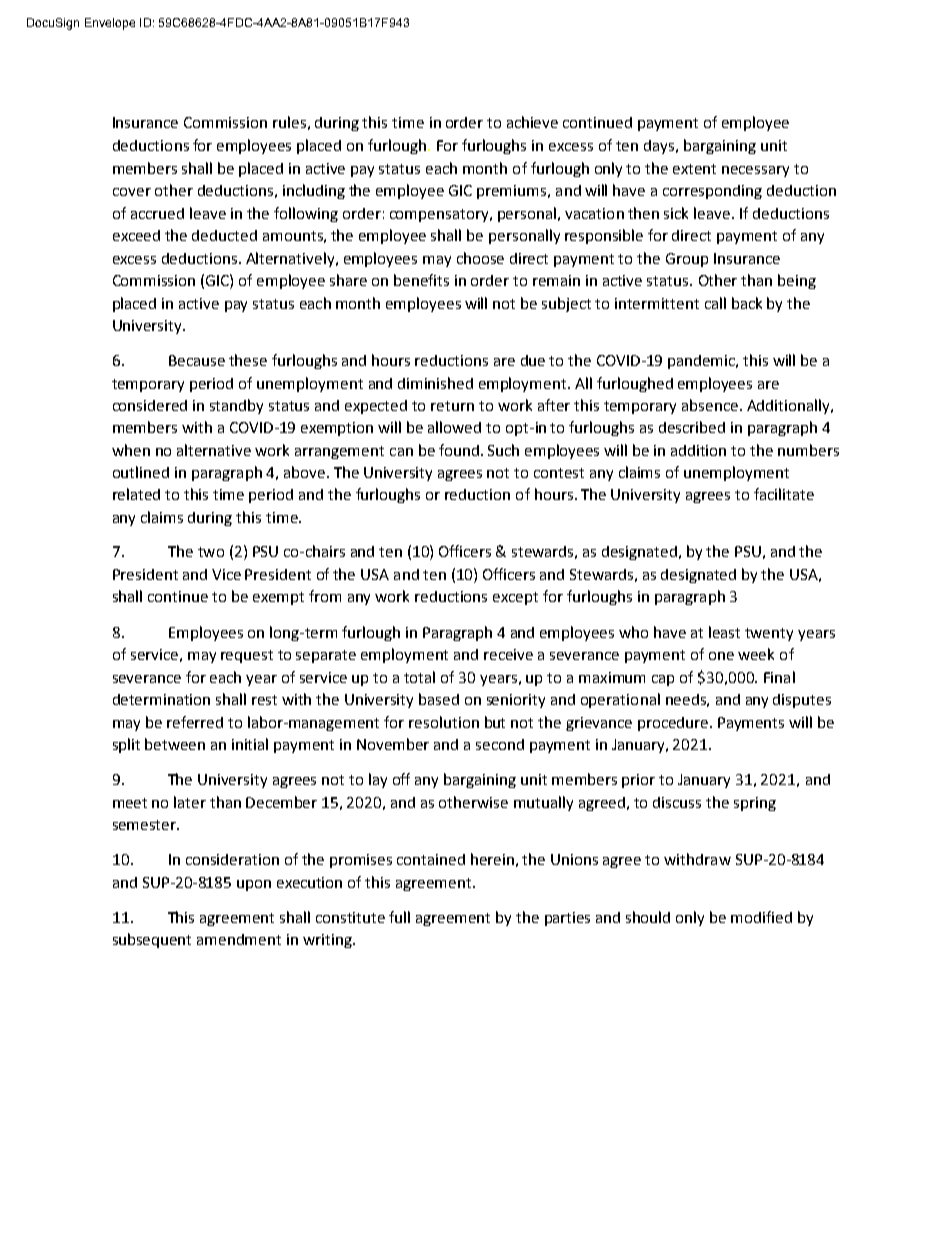  Describe the element at coordinates (532, 122) in the page. I see `achieve` at that location.
